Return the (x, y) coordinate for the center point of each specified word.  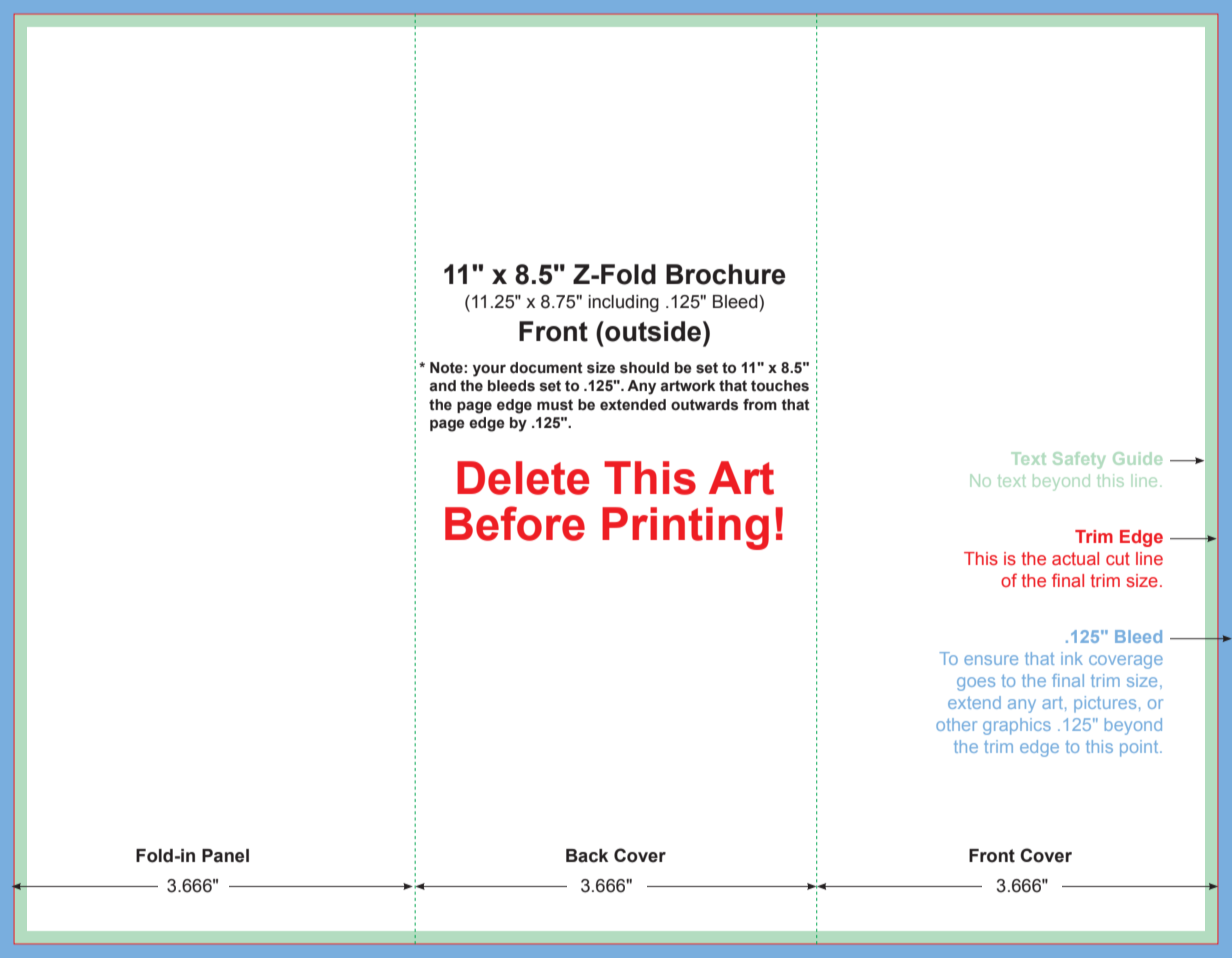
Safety (1079, 460)
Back (587, 856)
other (956, 724)
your (489, 370)
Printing (685, 528)
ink (1072, 658)
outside (652, 331)
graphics (1017, 726)
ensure (991, 660)
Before (515, 523)
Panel (225, 856)
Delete (523, 478)
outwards (704, 405)
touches (780, 386)
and (443, 386)
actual (1075, 558)
